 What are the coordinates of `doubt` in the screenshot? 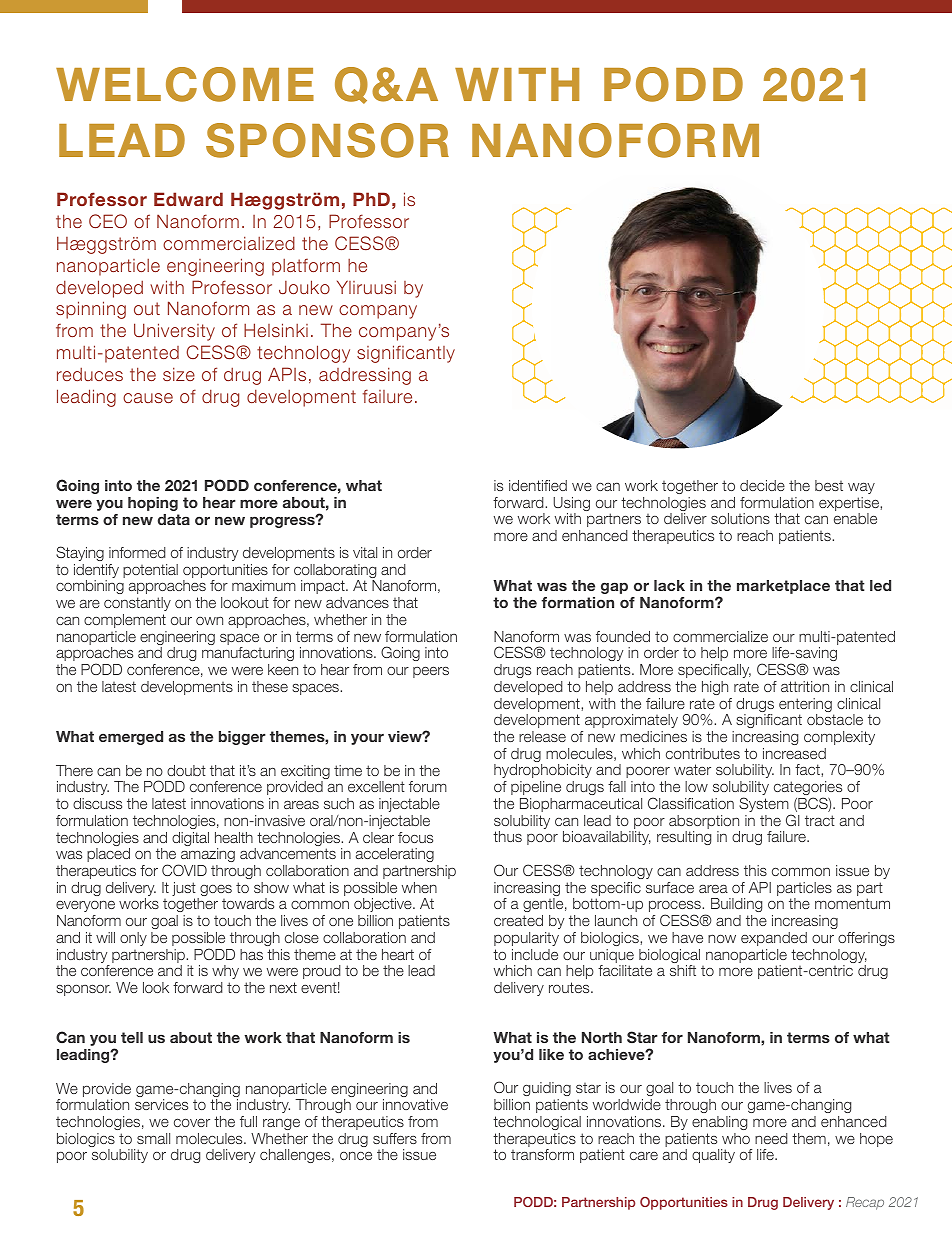 It's located at (186, 770).
